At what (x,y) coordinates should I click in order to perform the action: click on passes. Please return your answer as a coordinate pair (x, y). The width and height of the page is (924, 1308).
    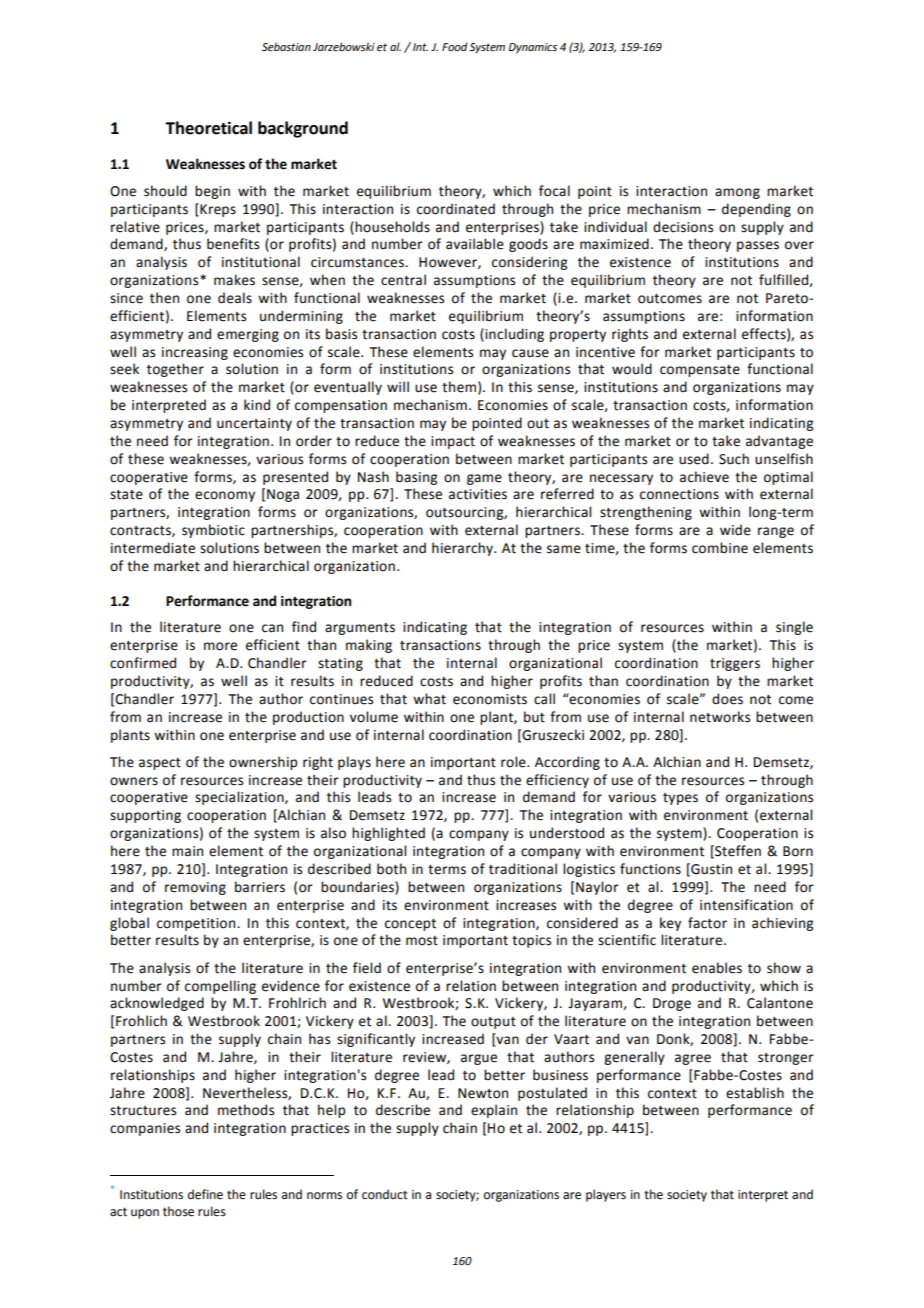
    Looking at the image, I should click on (758, 246).
